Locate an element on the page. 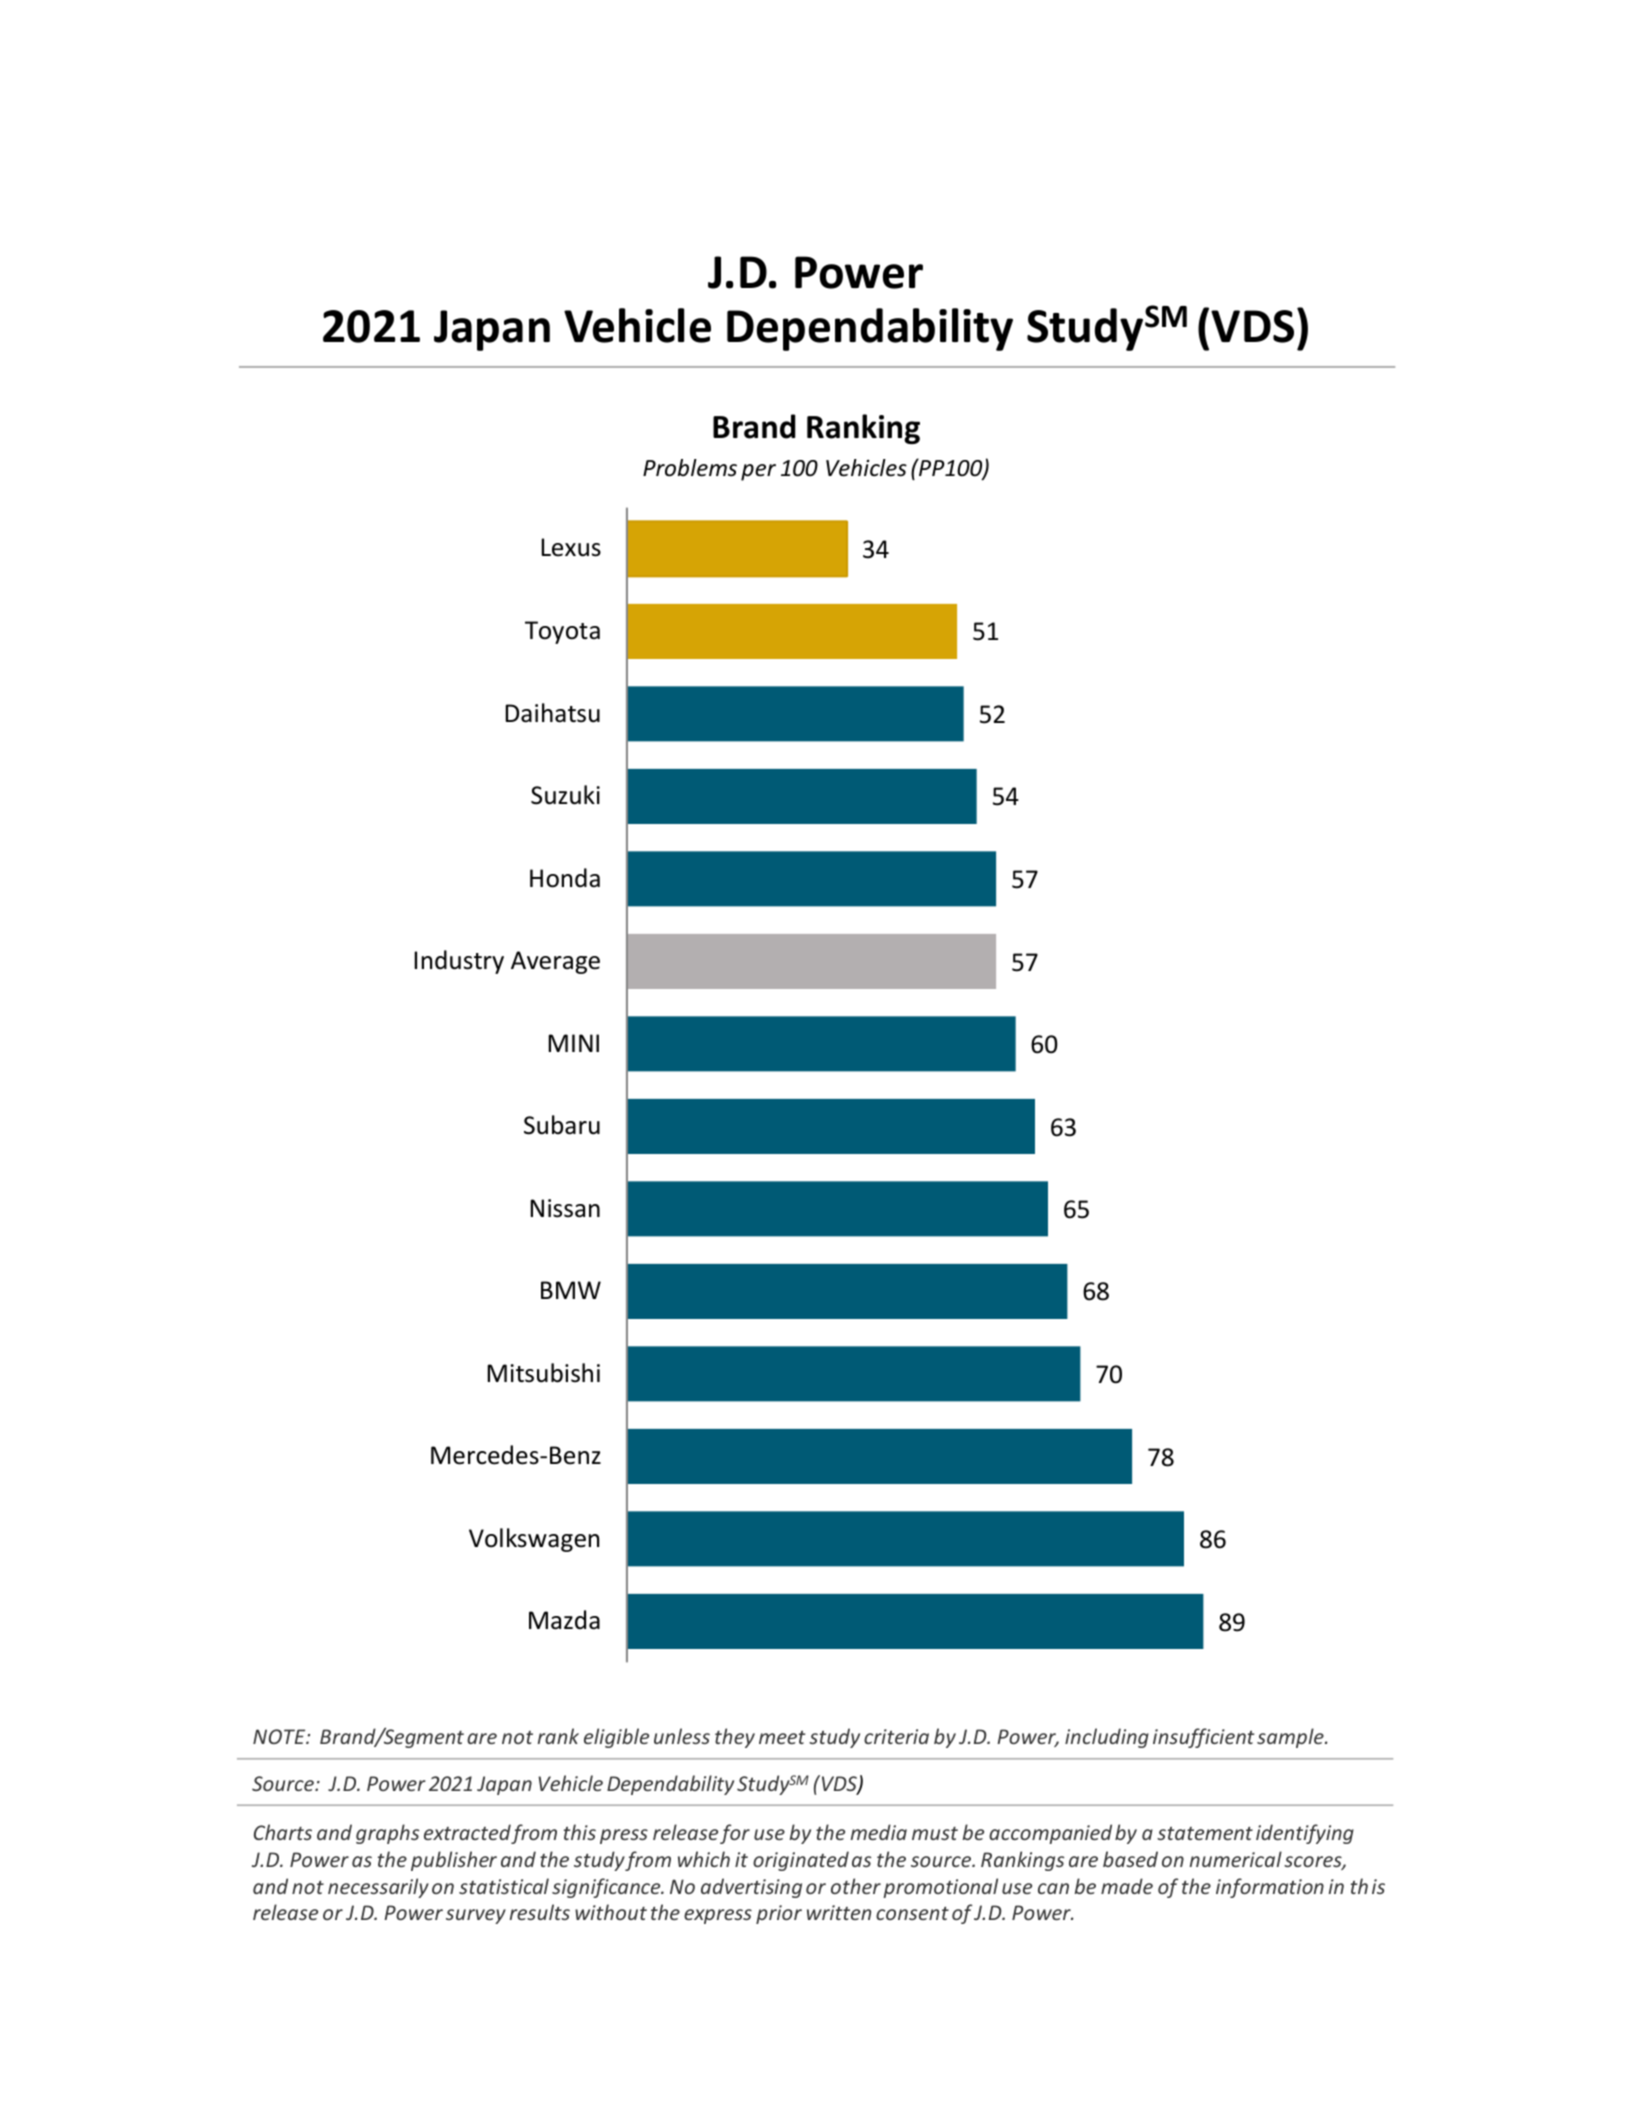 This document has width=1634, height=2114. insufficient is located at coordinates (1203, 1738).
